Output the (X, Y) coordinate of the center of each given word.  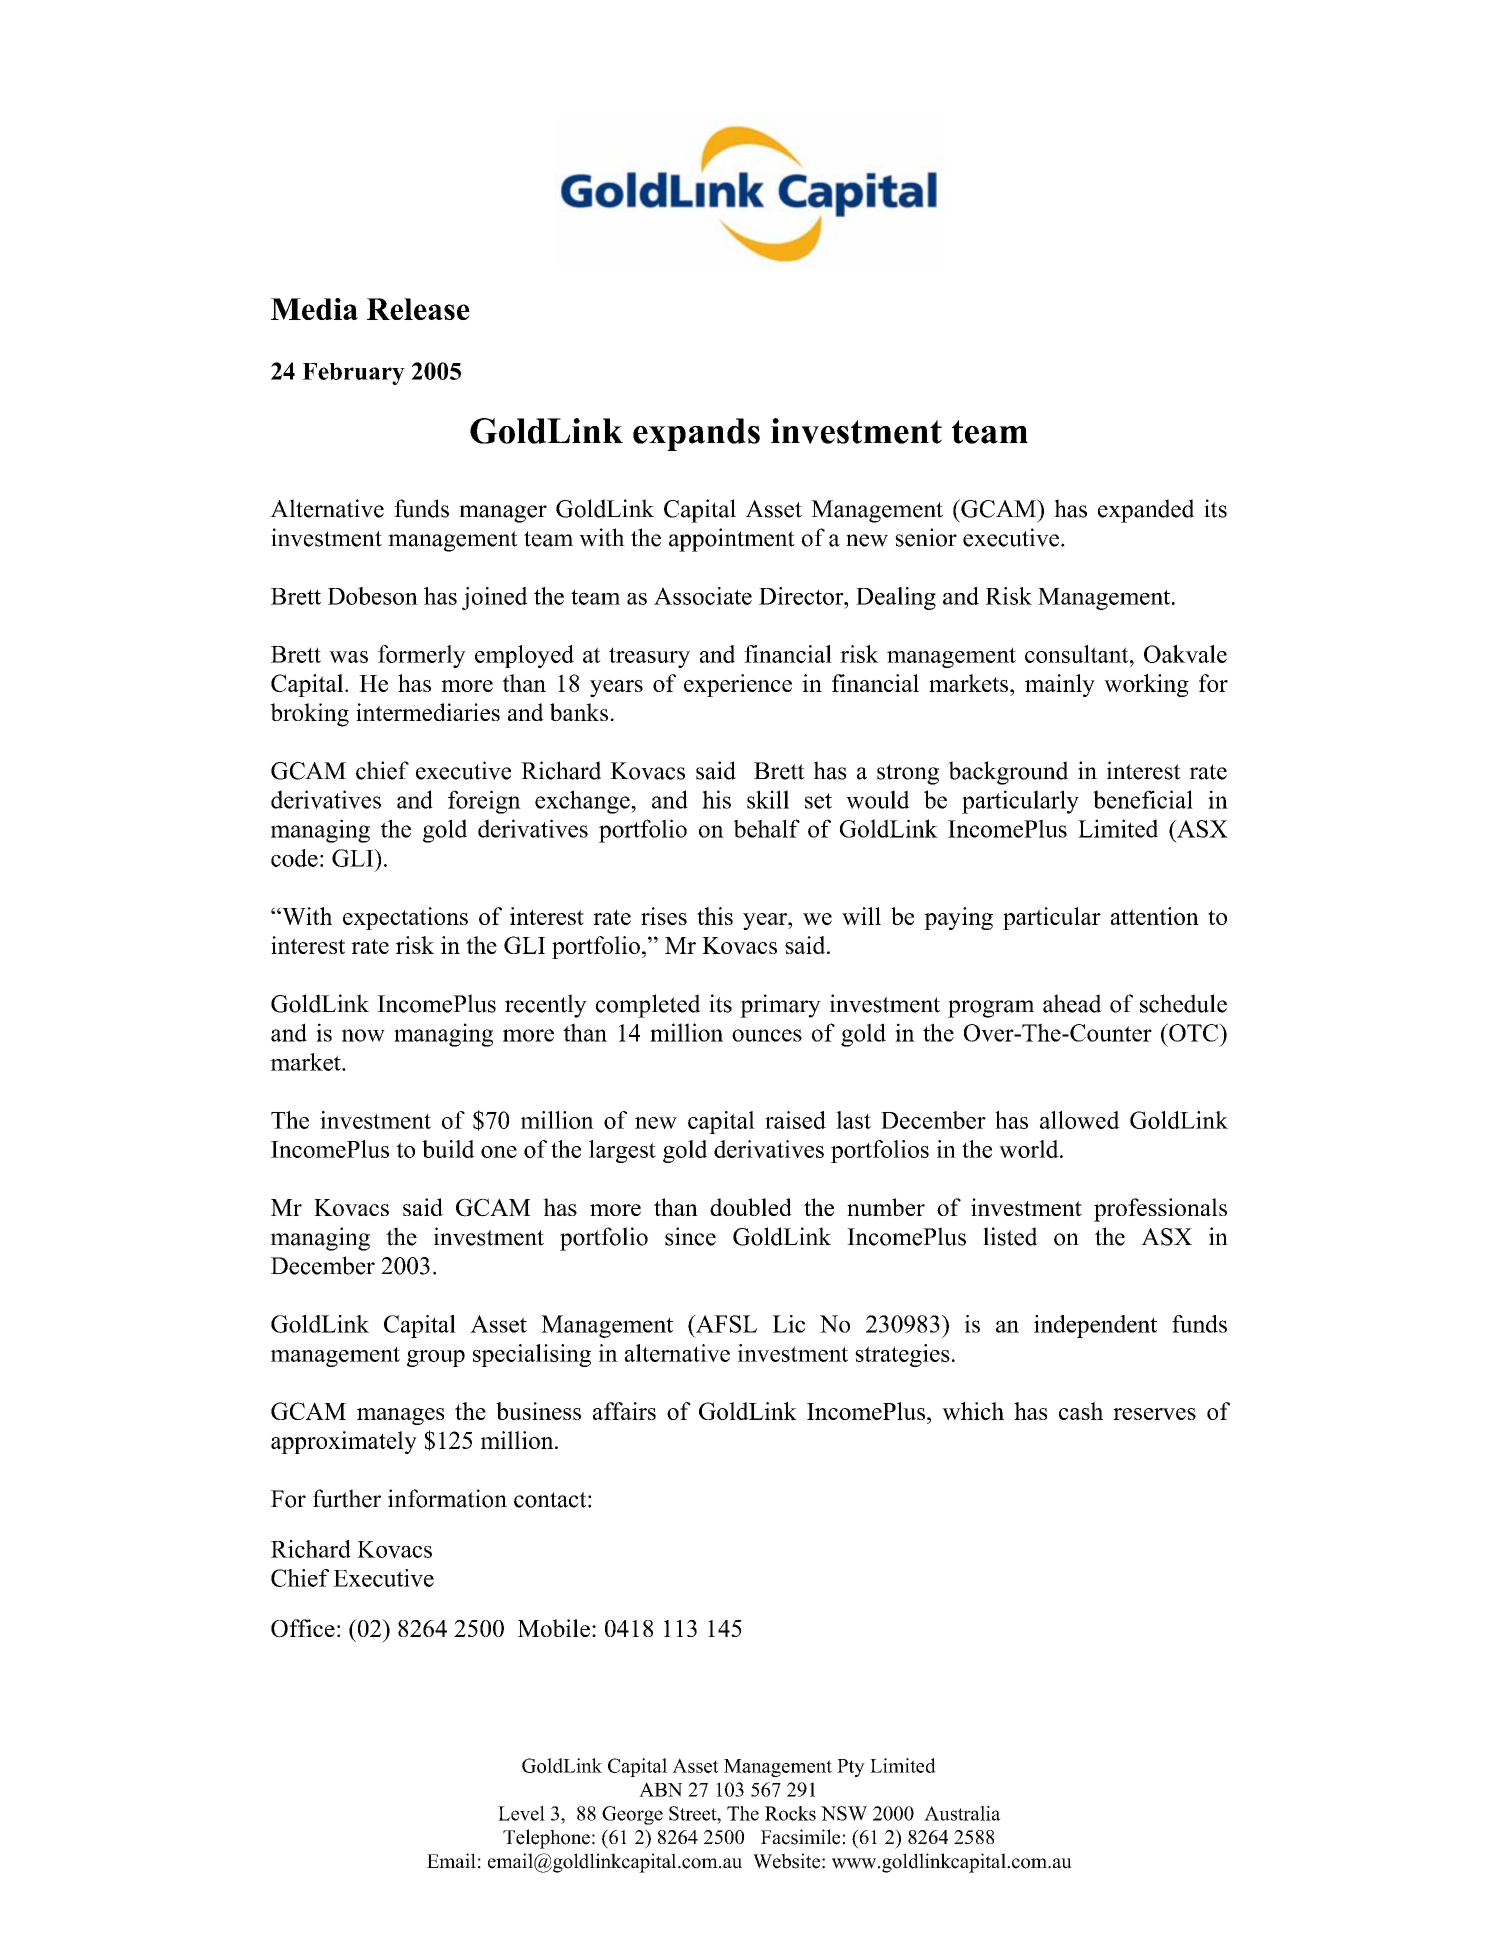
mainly (1060, 685)
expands (696, 434)
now (363, 1035)
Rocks (790, 1813)
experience (738, 685)
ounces (767, 1035)
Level (521, 1813)
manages (400, 1416)
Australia (962, 1813)
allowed (1080, 1120)
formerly (422, 656)
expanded (1146, 511)
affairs (624, 1411)
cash (1081, 1411)
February (353, 374)
